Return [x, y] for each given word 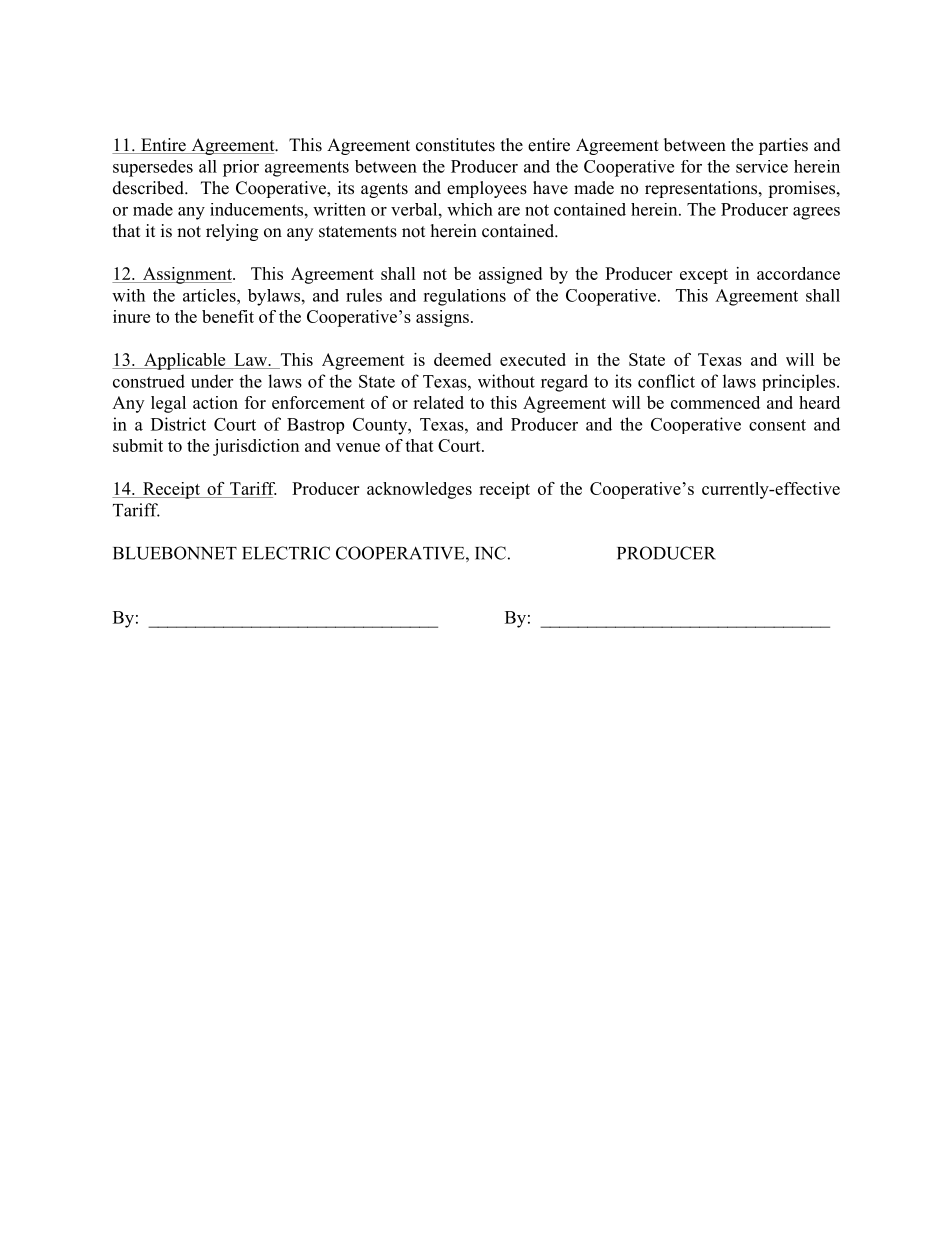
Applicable [185, 361]
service [762, 166]
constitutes [455, 145]
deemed [462, 359]
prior [241, 168]
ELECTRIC [286, 553]
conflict [666, 381]
